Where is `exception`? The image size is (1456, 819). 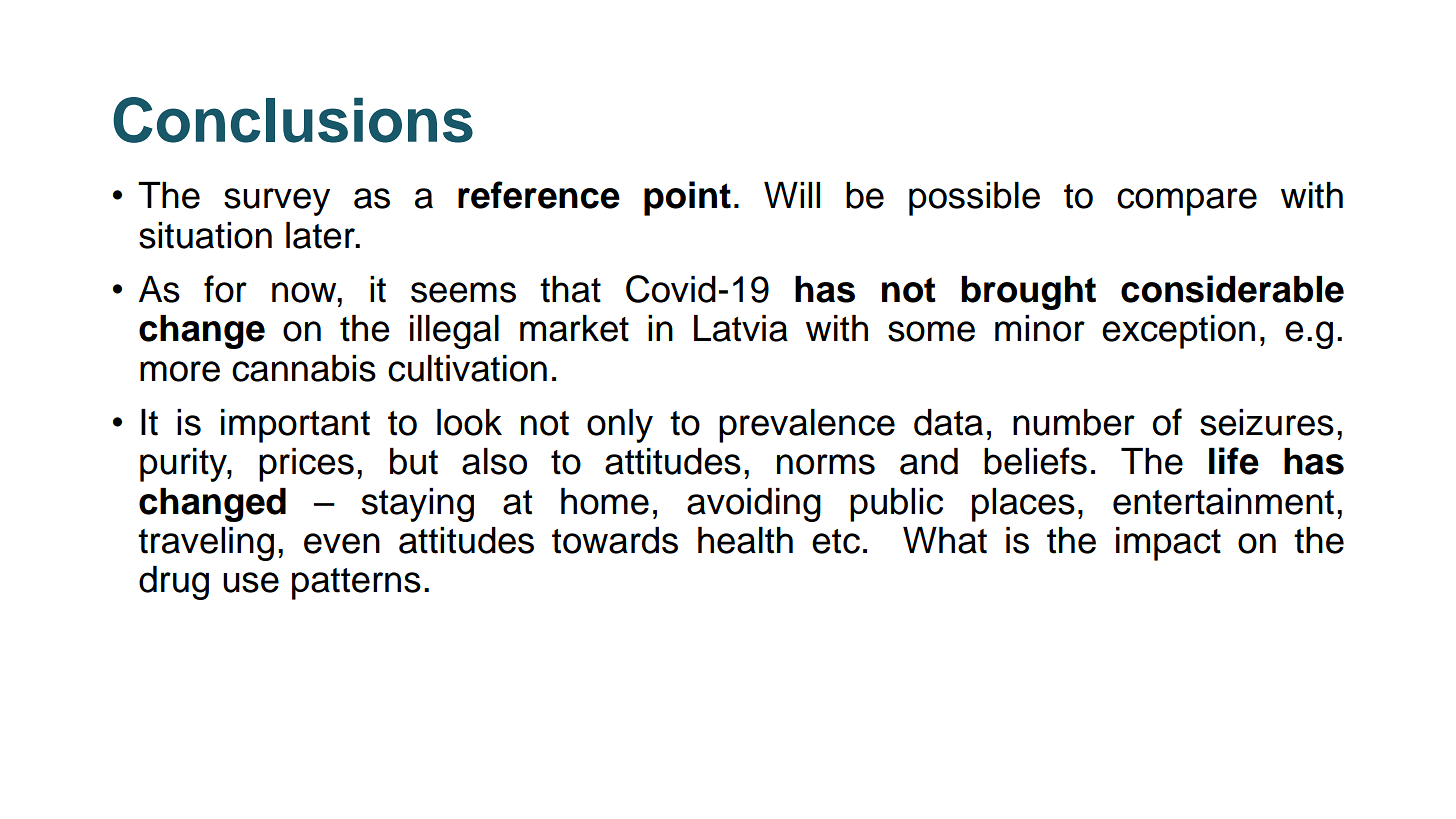 exception is located at coordinates (1178, 332).
